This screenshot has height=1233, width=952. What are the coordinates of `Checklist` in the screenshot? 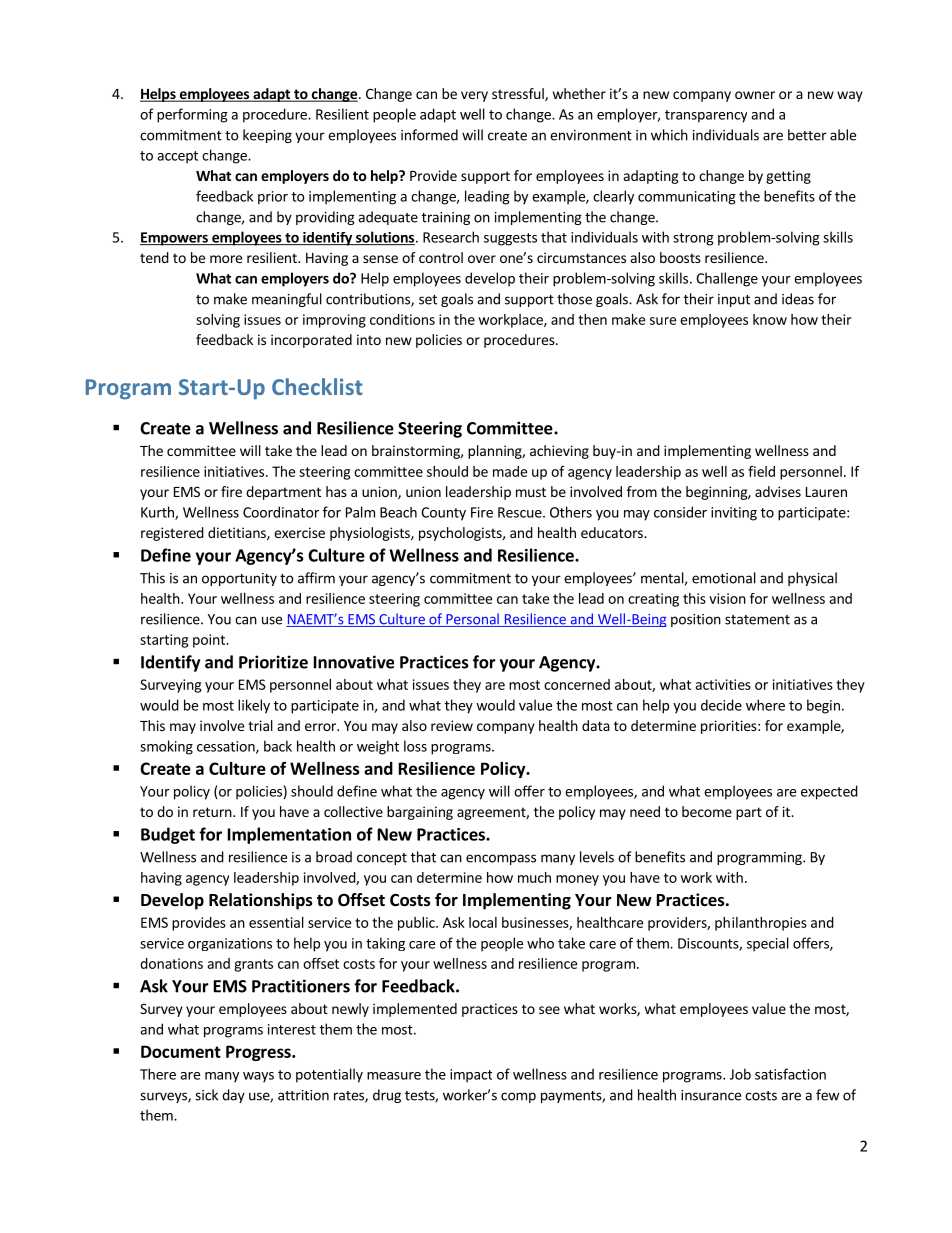 It's located at (317, 386).
